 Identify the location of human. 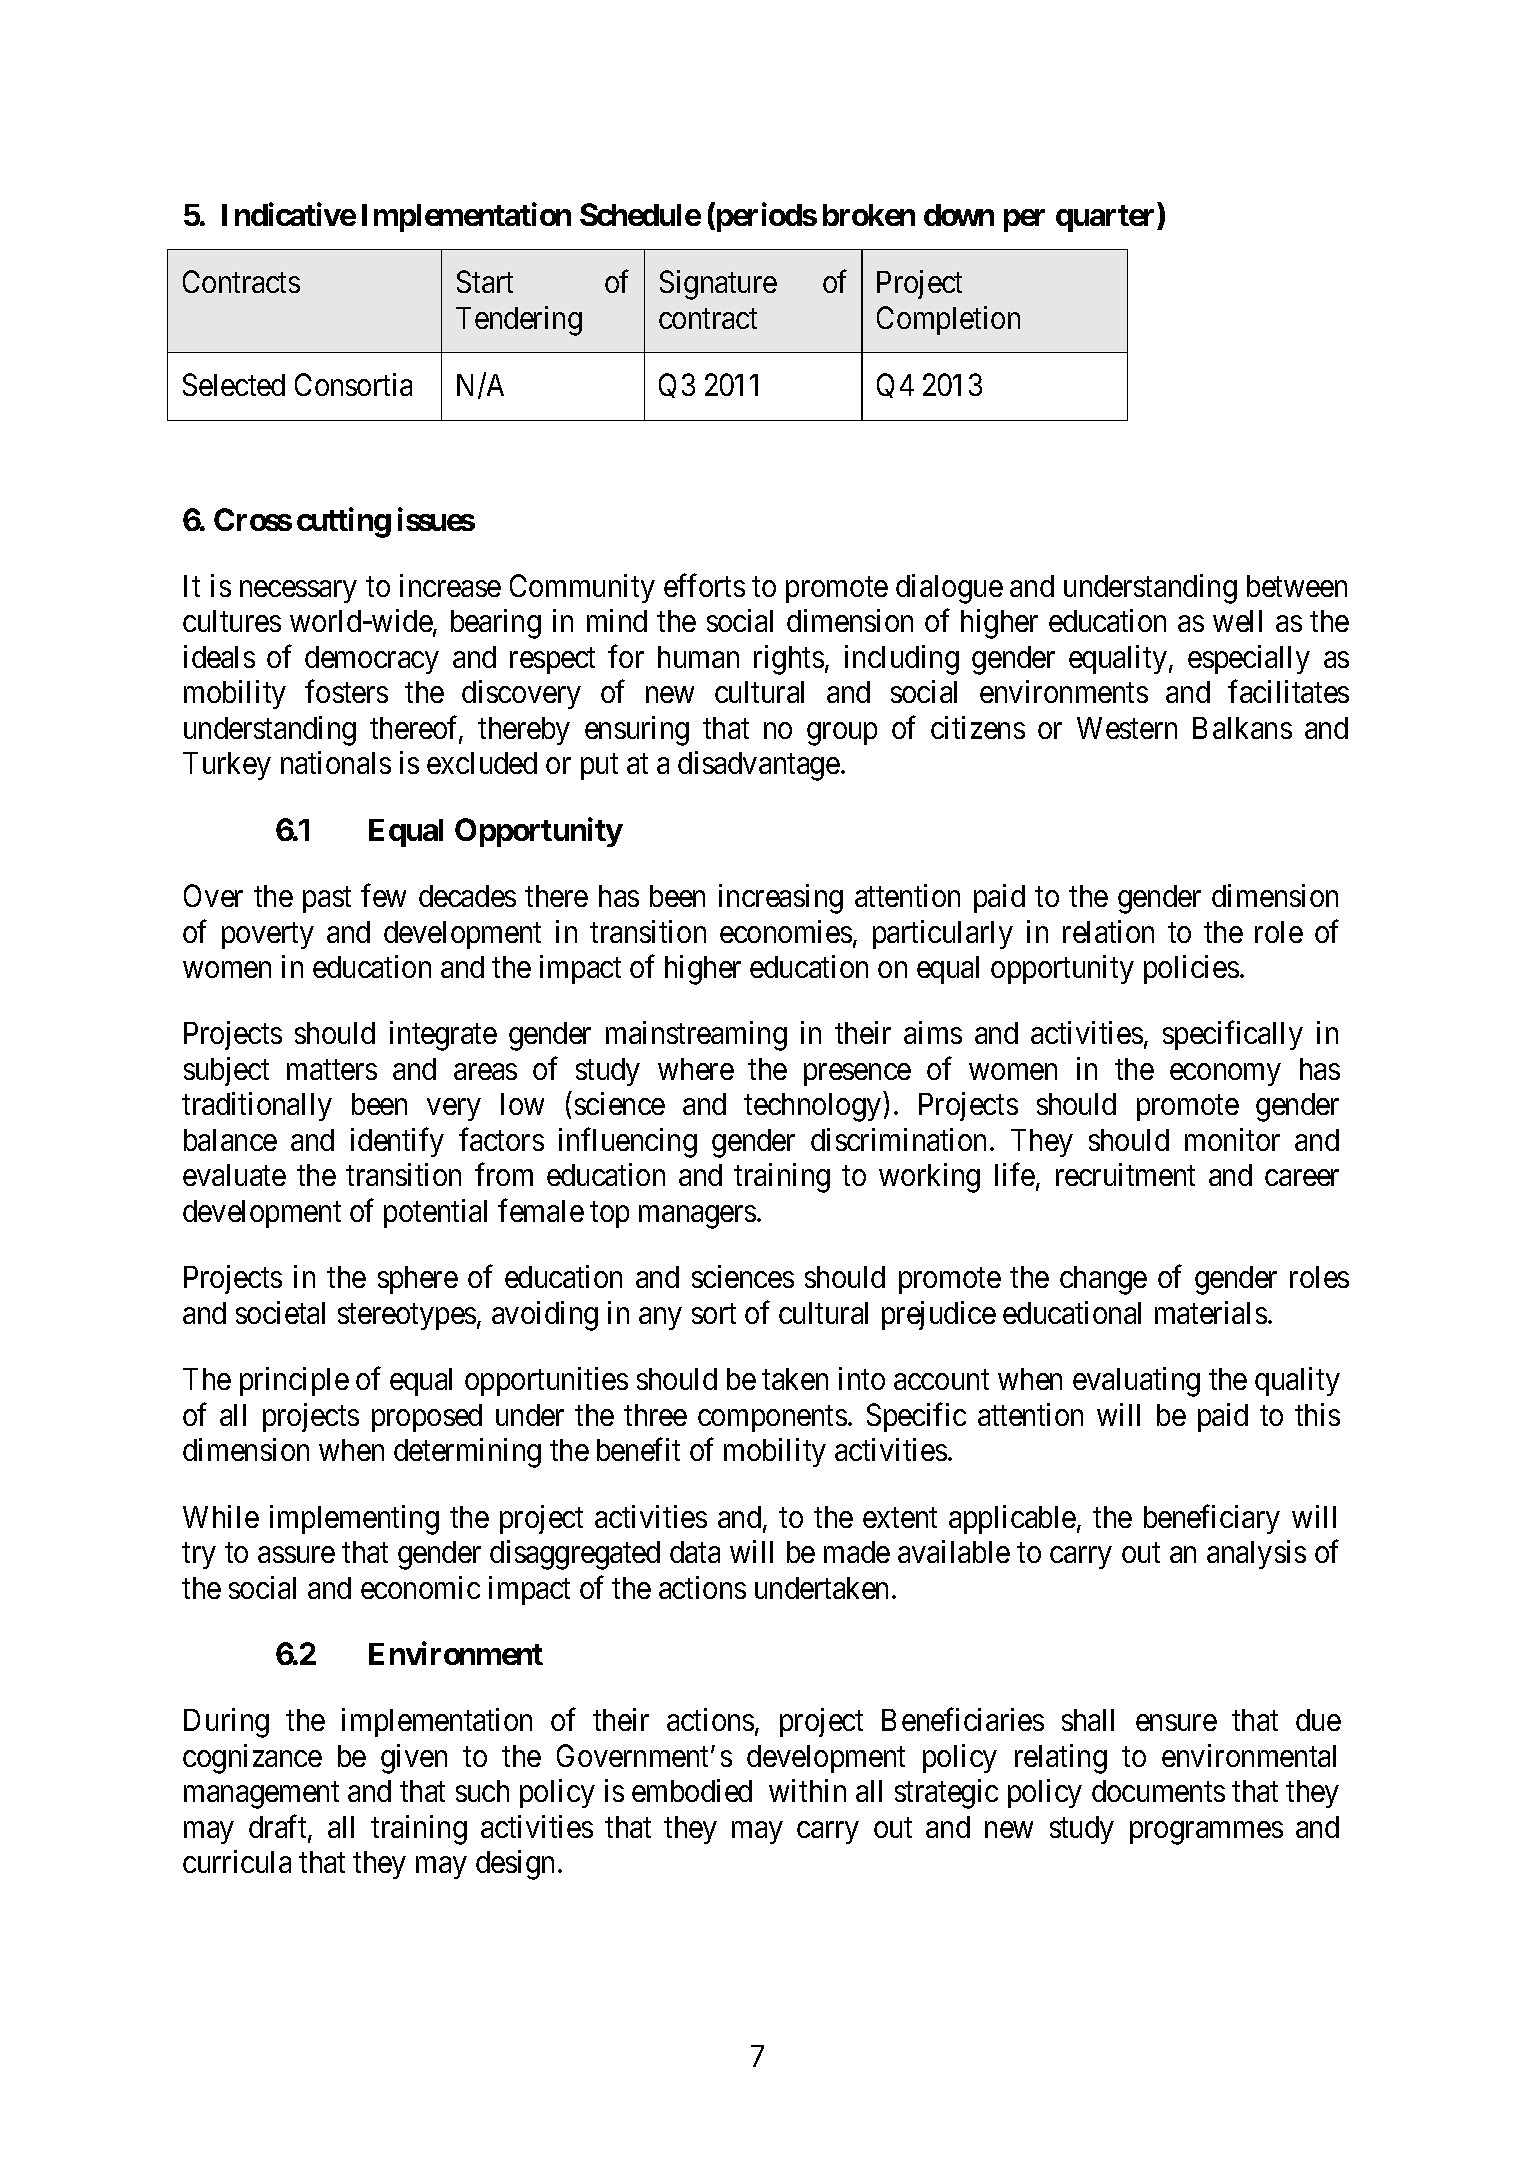
(698, 657).
